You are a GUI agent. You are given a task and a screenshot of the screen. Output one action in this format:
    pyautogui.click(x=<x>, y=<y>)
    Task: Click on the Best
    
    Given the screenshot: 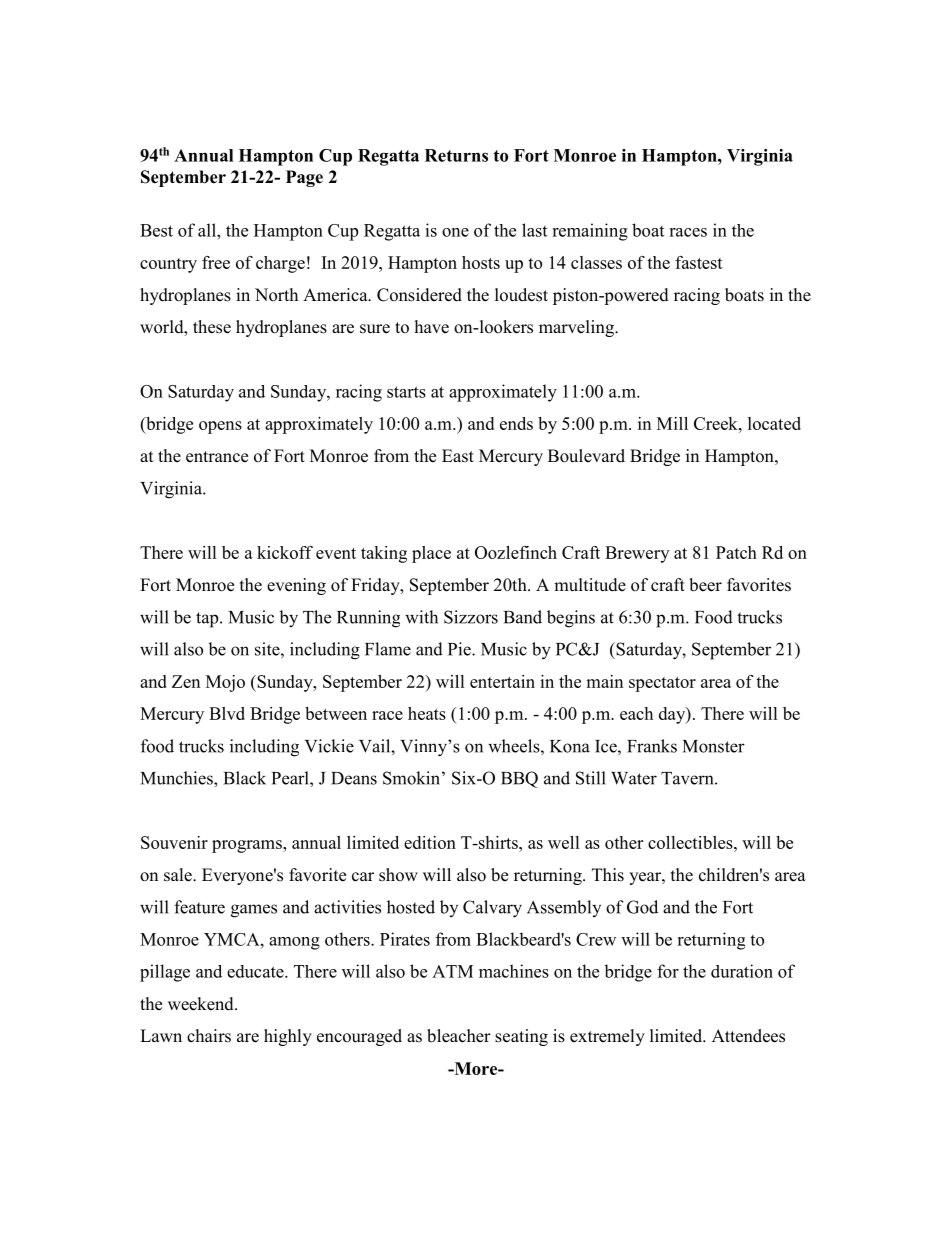 What is the action you would take?
    pyautogui.click(x=156, y=230)
